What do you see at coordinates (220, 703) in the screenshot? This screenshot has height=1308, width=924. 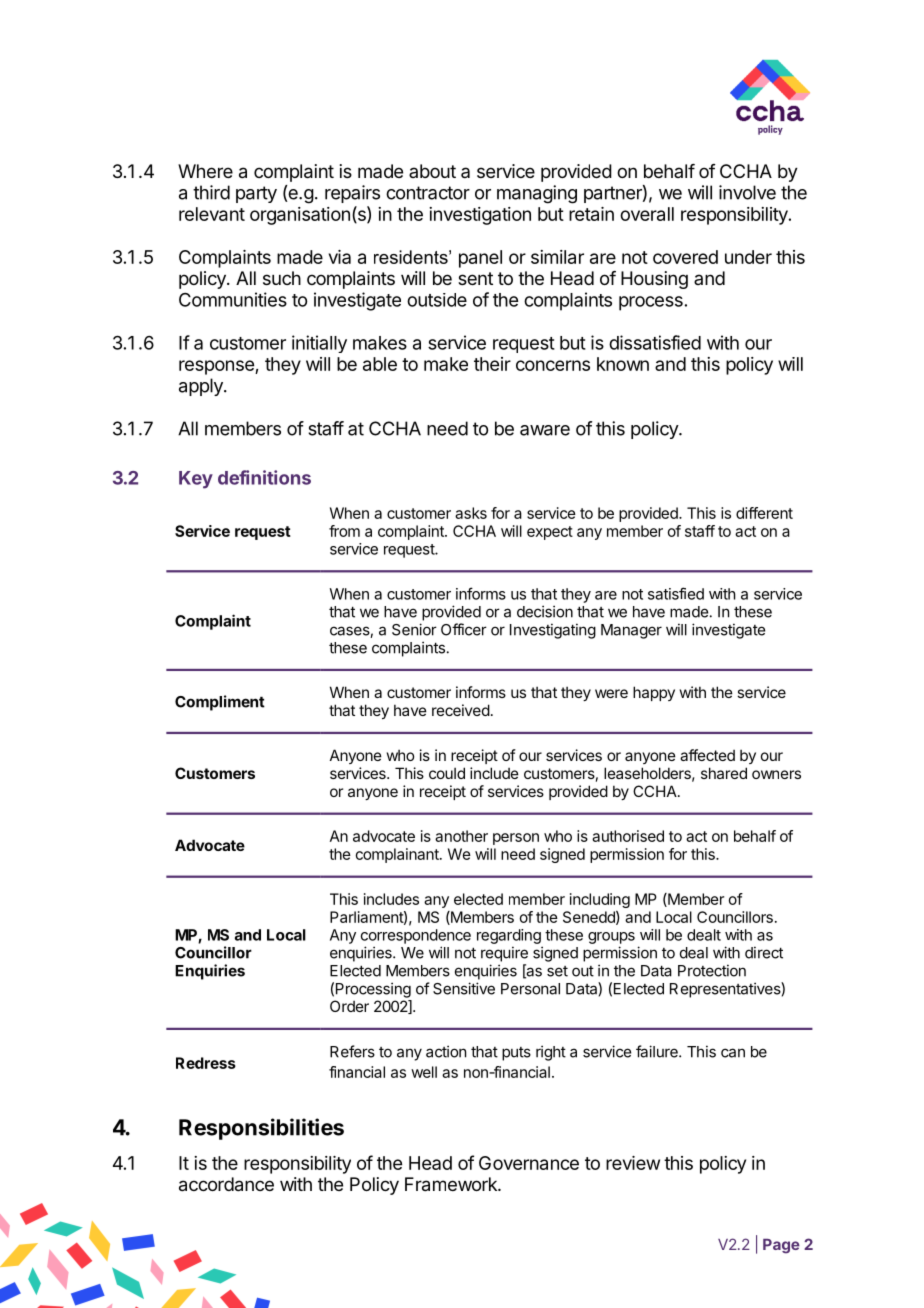 I see `Compliment` at bounding box center [220, 703].
